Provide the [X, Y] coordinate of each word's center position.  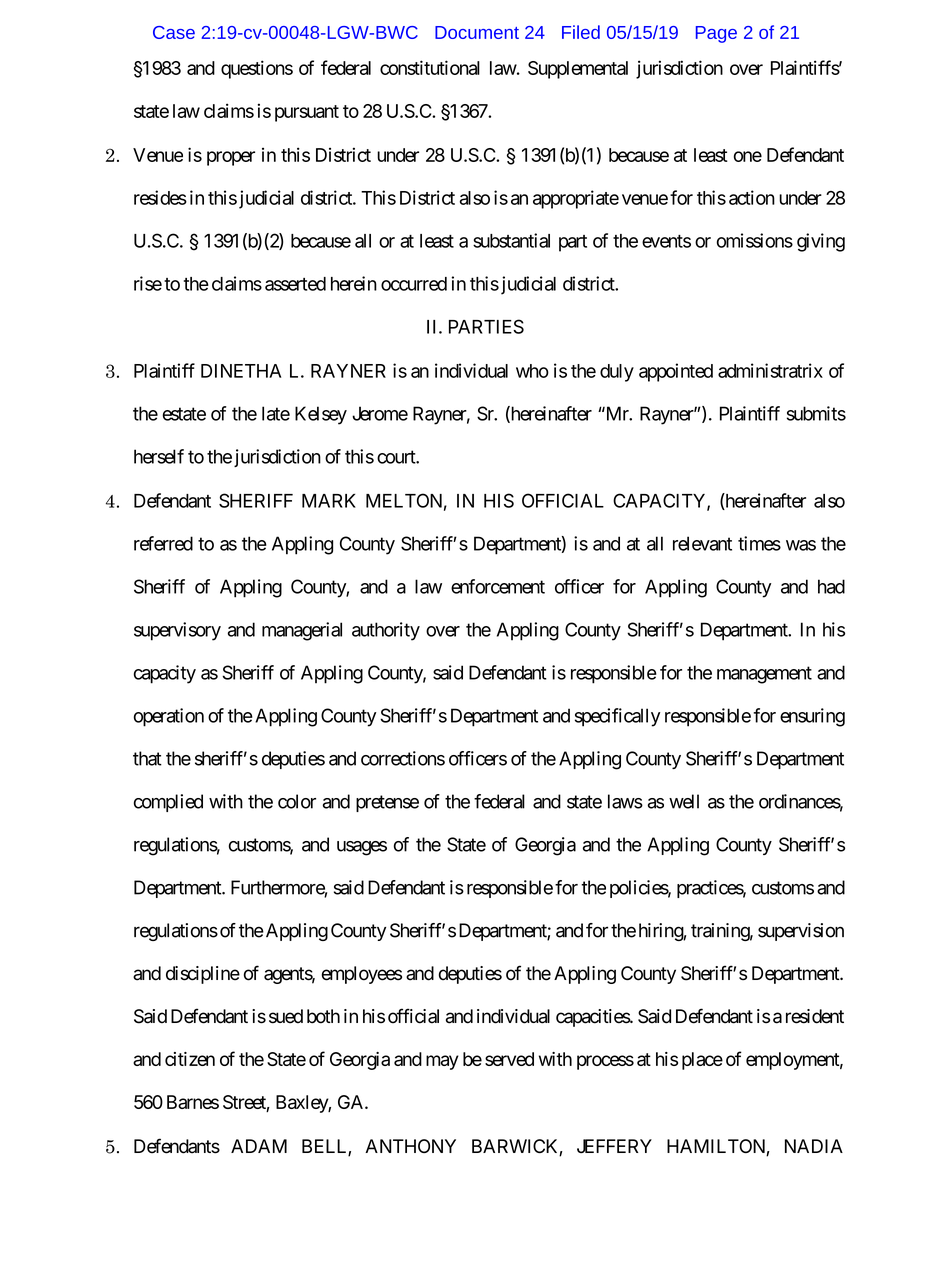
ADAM [259, 1146]
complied [168, 803]
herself [159, 456]
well [684, 801]
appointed [676, 372]
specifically [617, 717]
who [532, 371]
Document [477, 32]
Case [174, 32]
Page [716, 34]
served [509, 1059]
